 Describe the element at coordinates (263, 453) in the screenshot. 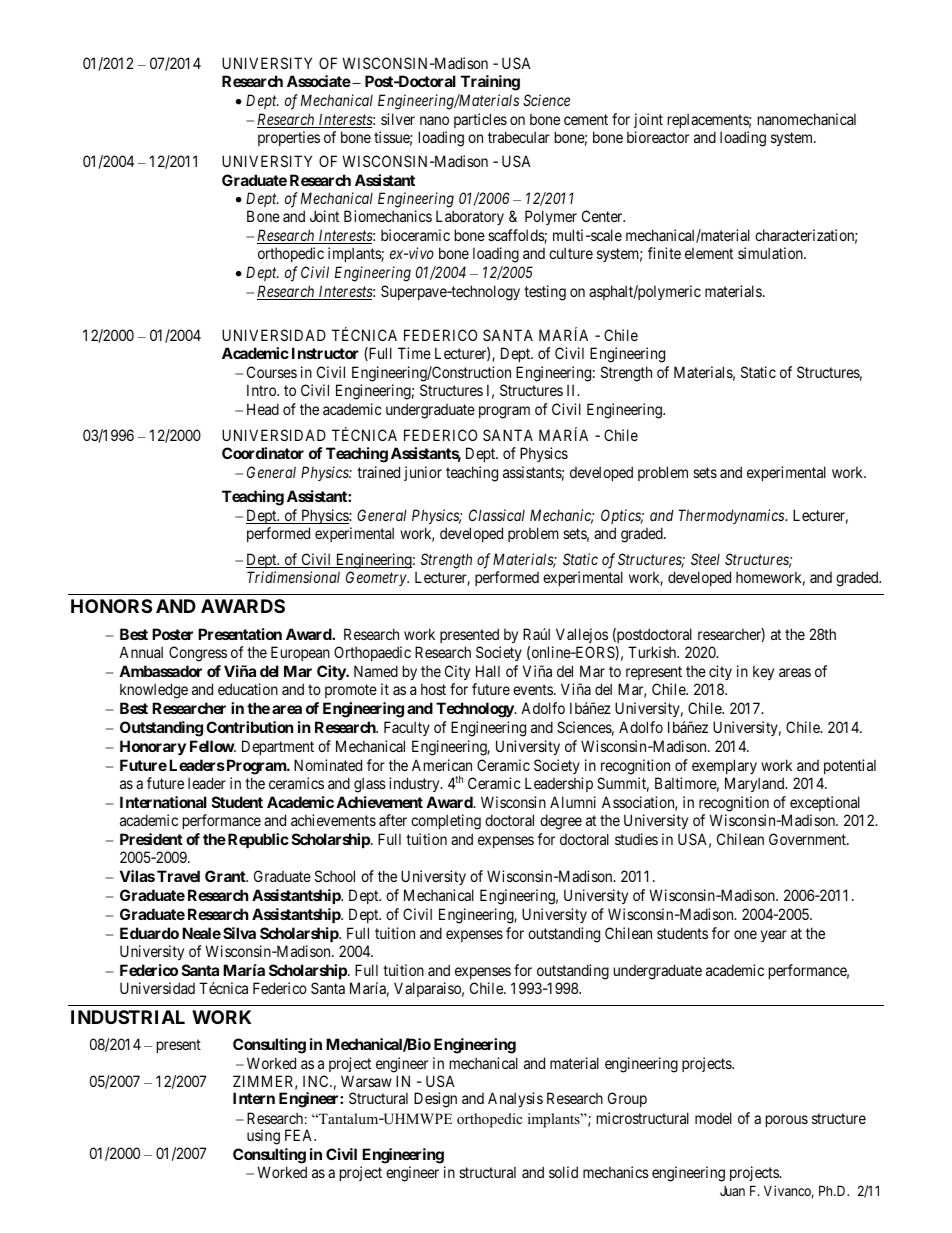

I see `Coordinator` at that location.
